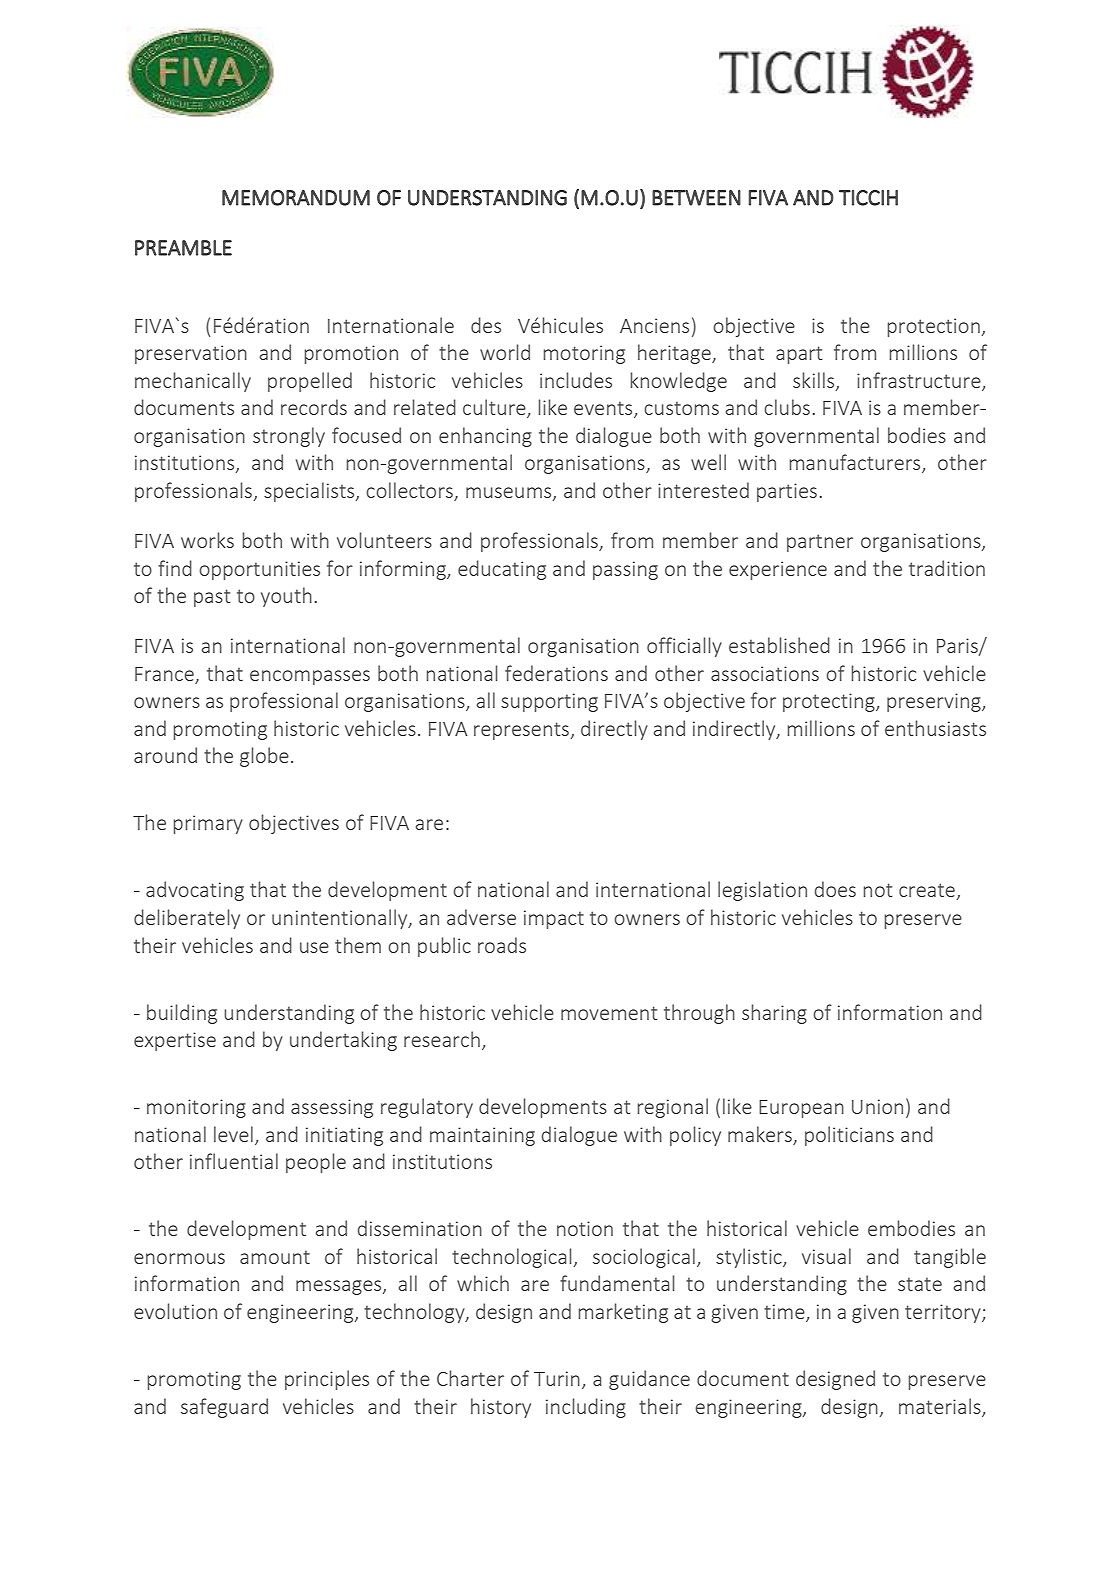 This screenshot has width=1120, height=1583. I want to click on protection, so click(935, 327).
